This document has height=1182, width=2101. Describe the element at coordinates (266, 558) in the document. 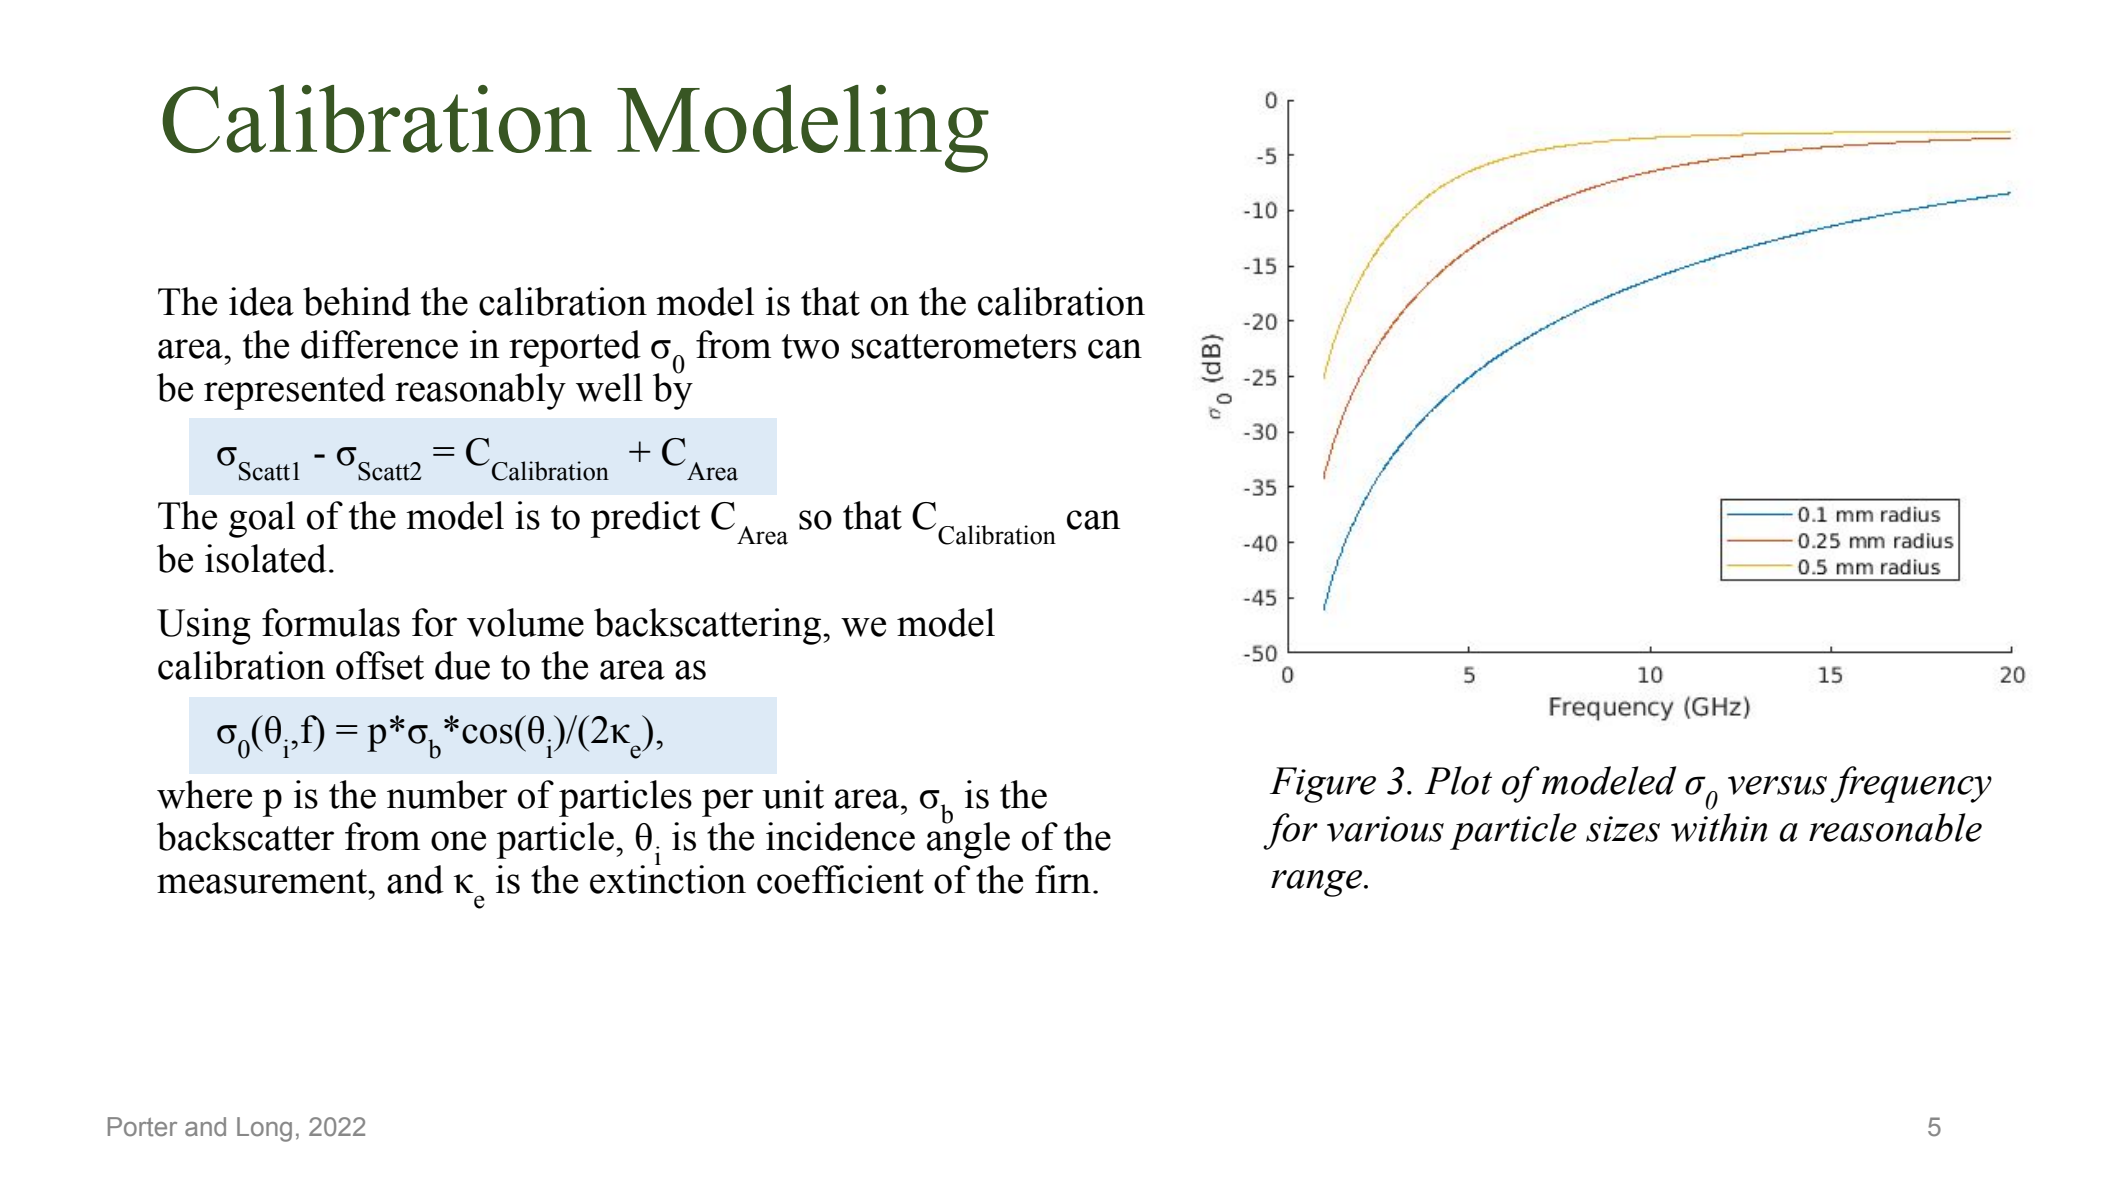

I see `isolated` at that location.
